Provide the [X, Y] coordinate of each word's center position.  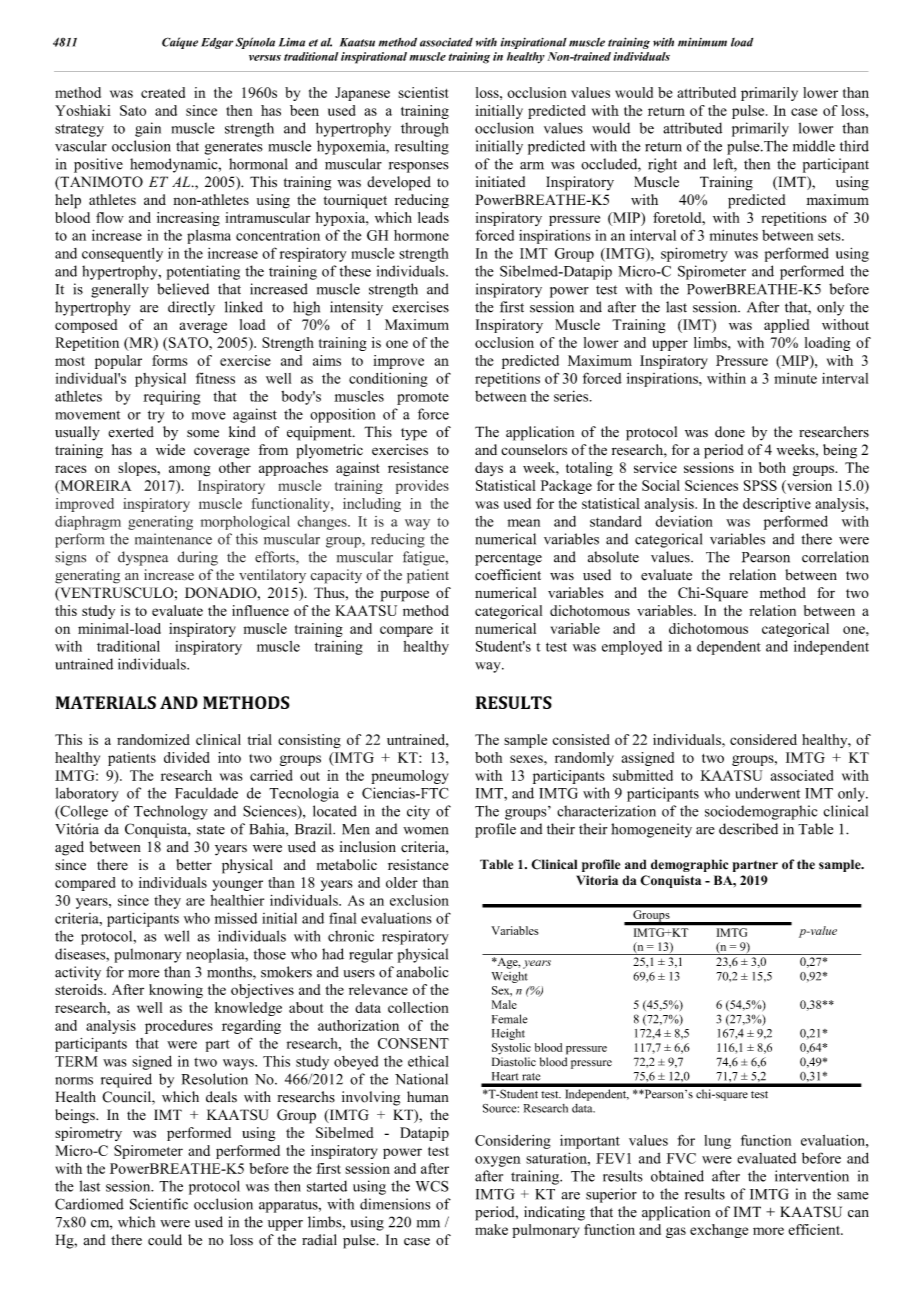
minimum [702, 42]
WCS [432, 1186]
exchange [719, 1231]
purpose [405, 596]
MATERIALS [106, 702]
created [163, 92]
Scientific [159, 1204]
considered [763, 739]
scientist [423, 92]
